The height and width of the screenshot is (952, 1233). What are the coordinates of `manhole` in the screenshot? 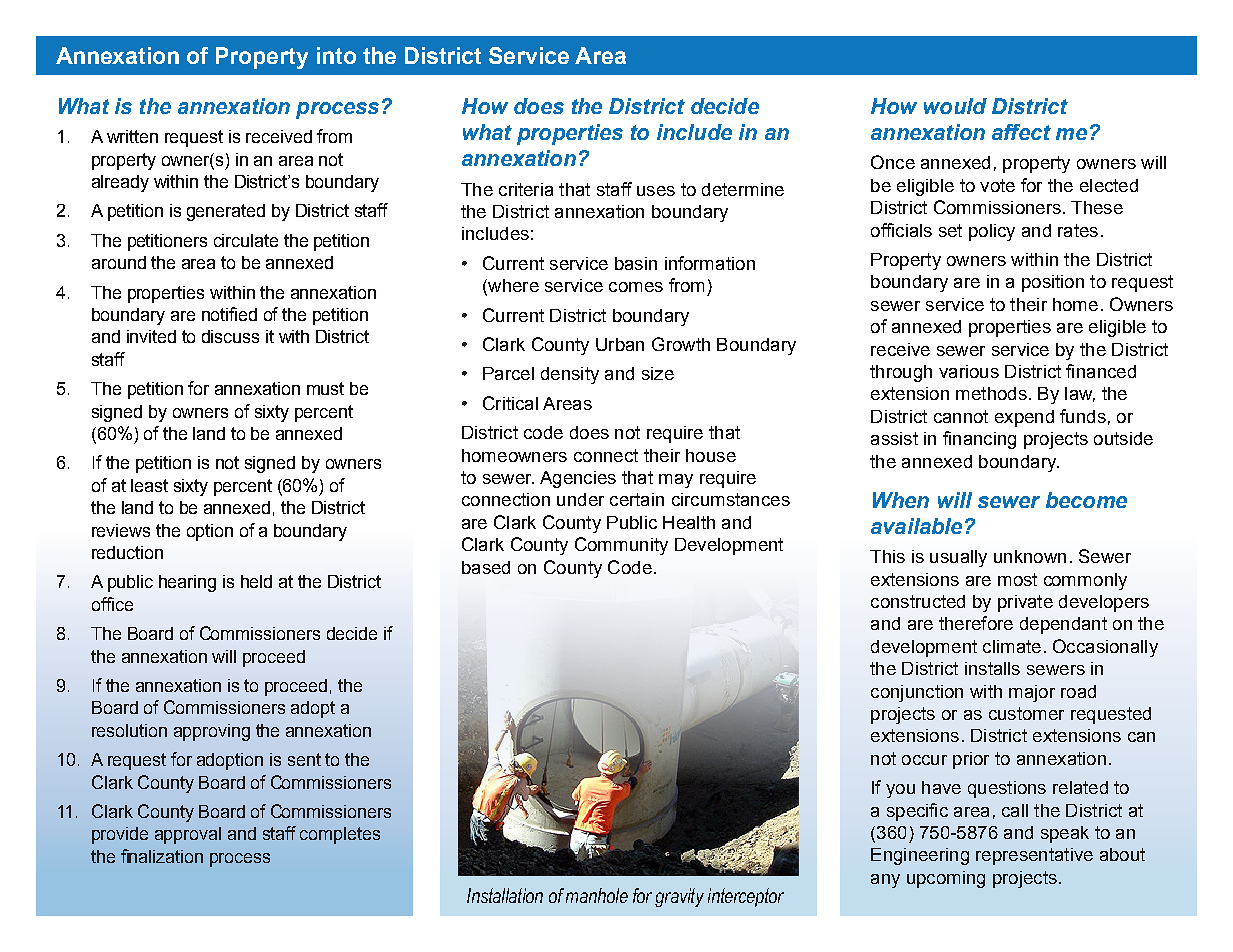 It's located at (597, 895).
